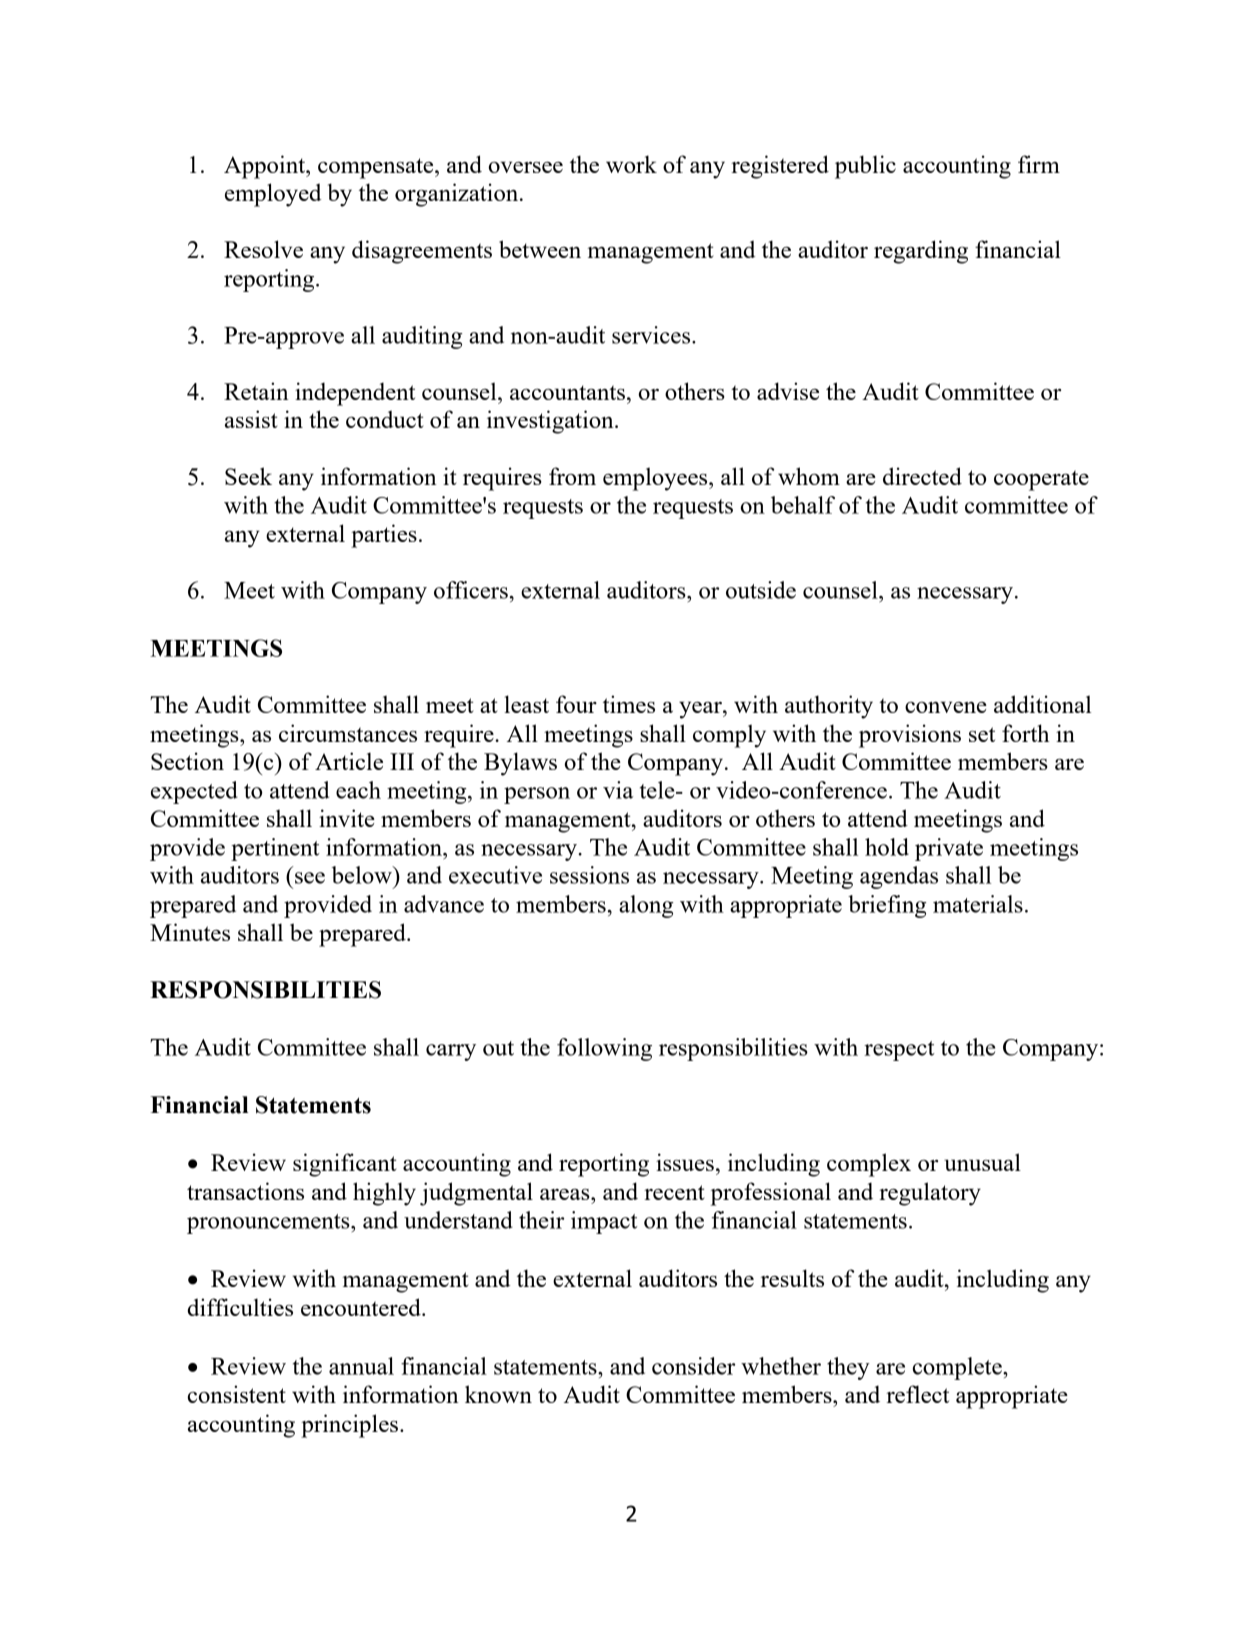 This screenshot has height=1630, width=1259. What do you see at coordinates (656, 479) in the screenshot?
I see `employees` at bounding box center [656, 479].
